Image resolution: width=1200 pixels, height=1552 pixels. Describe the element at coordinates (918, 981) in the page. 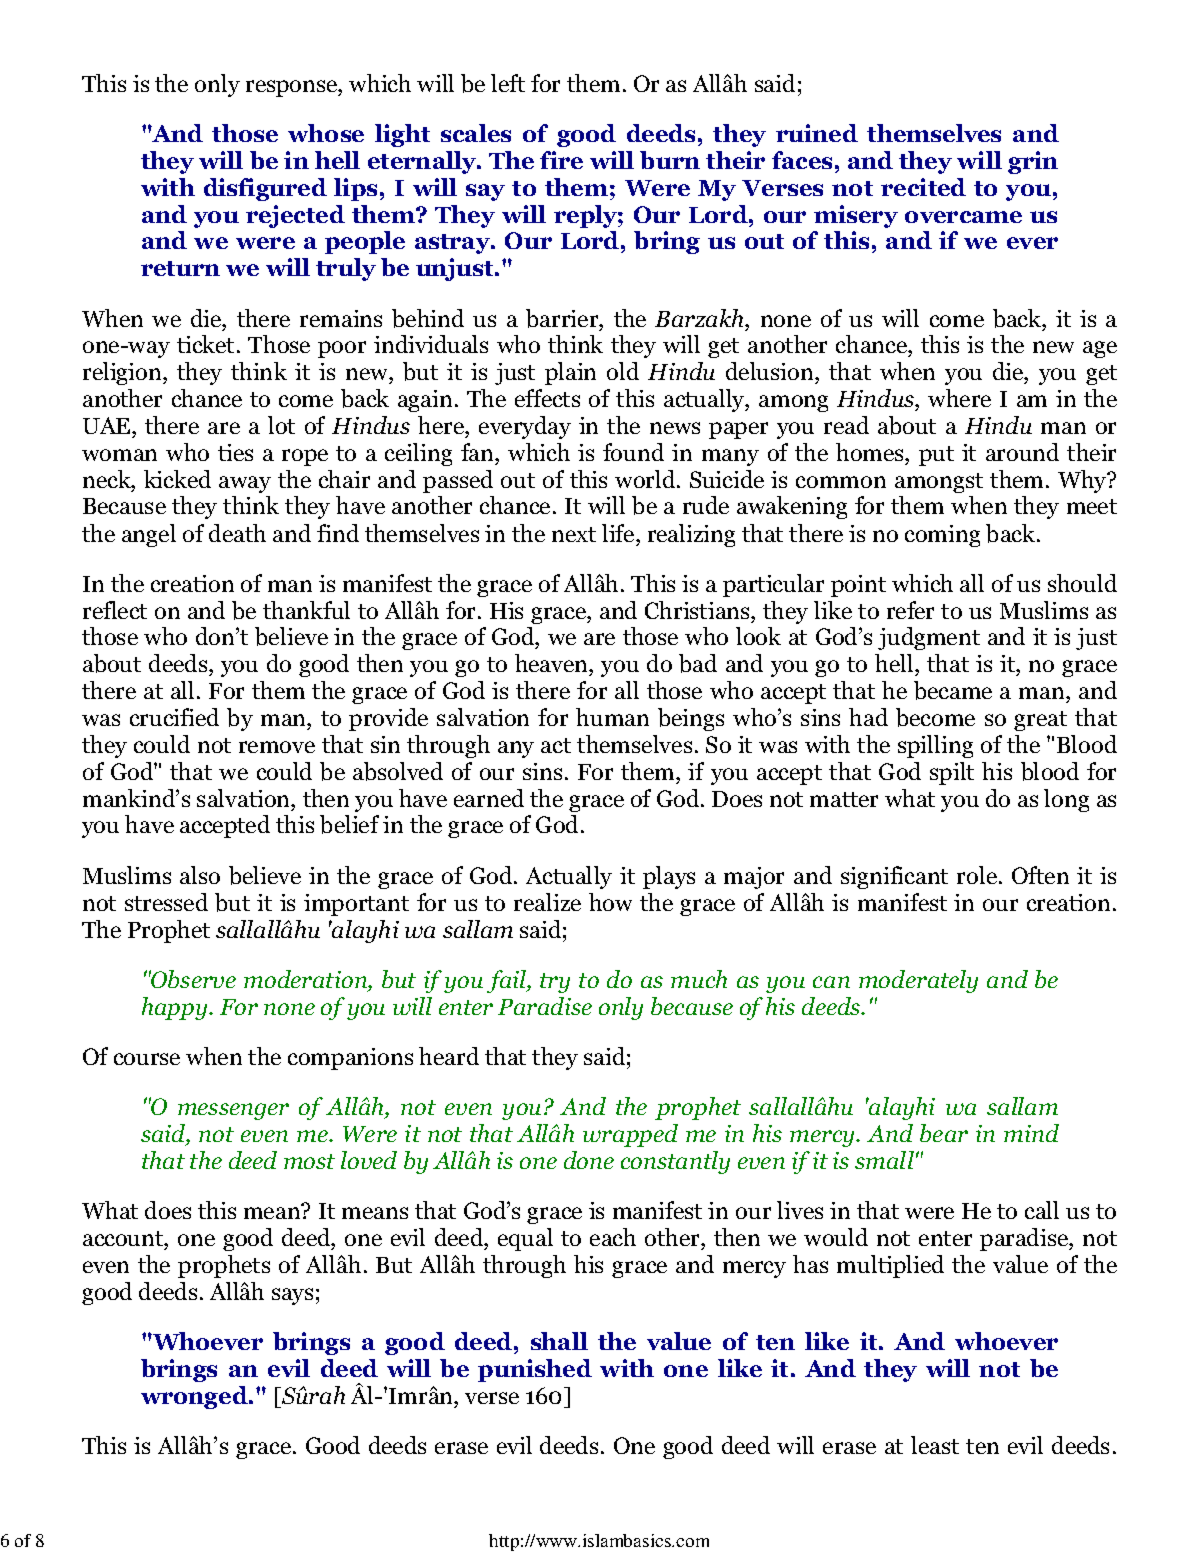

I see `moderately` at that location.
